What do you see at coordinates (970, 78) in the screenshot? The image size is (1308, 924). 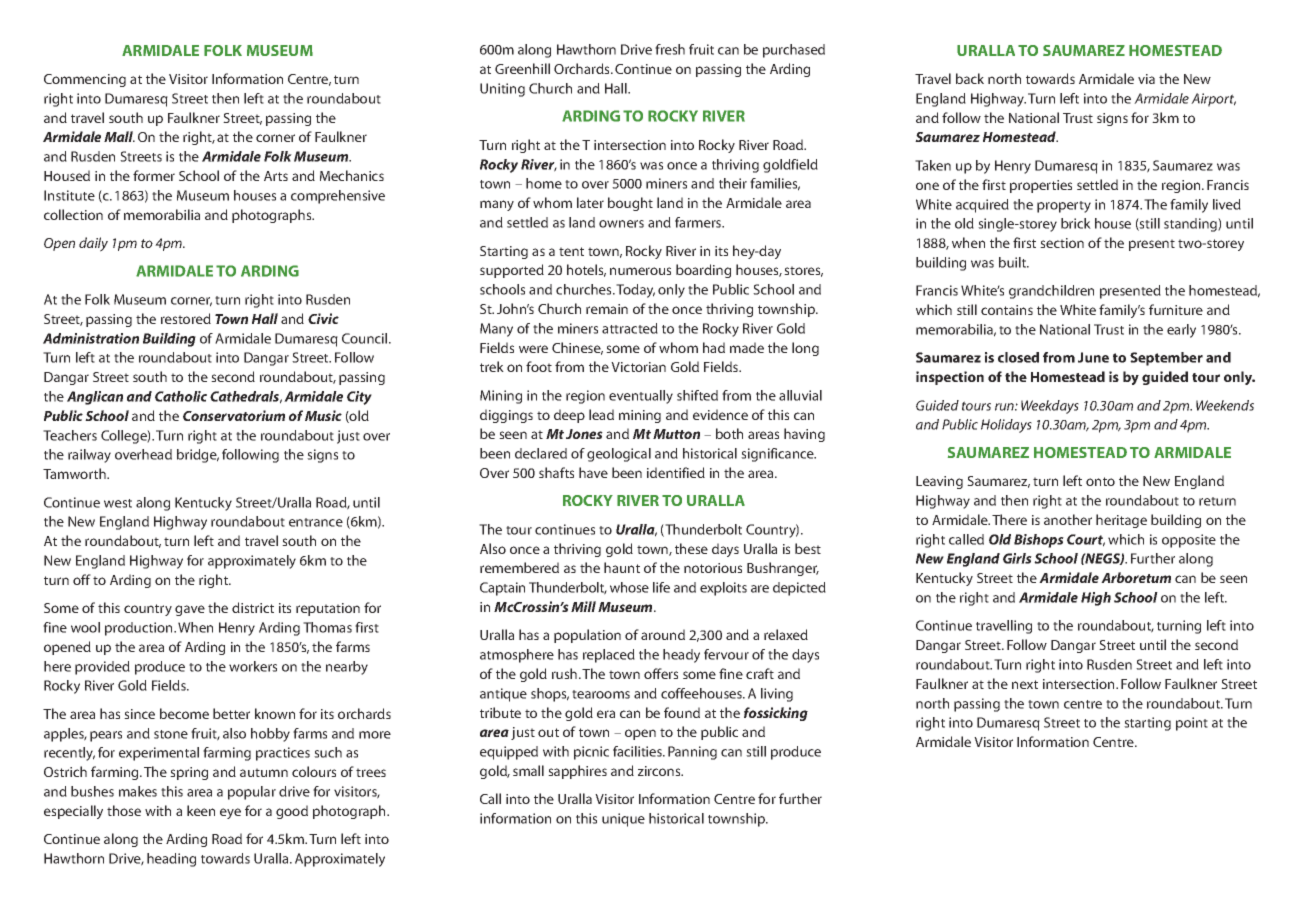 I see `back` at bounding box center [970, 78].
